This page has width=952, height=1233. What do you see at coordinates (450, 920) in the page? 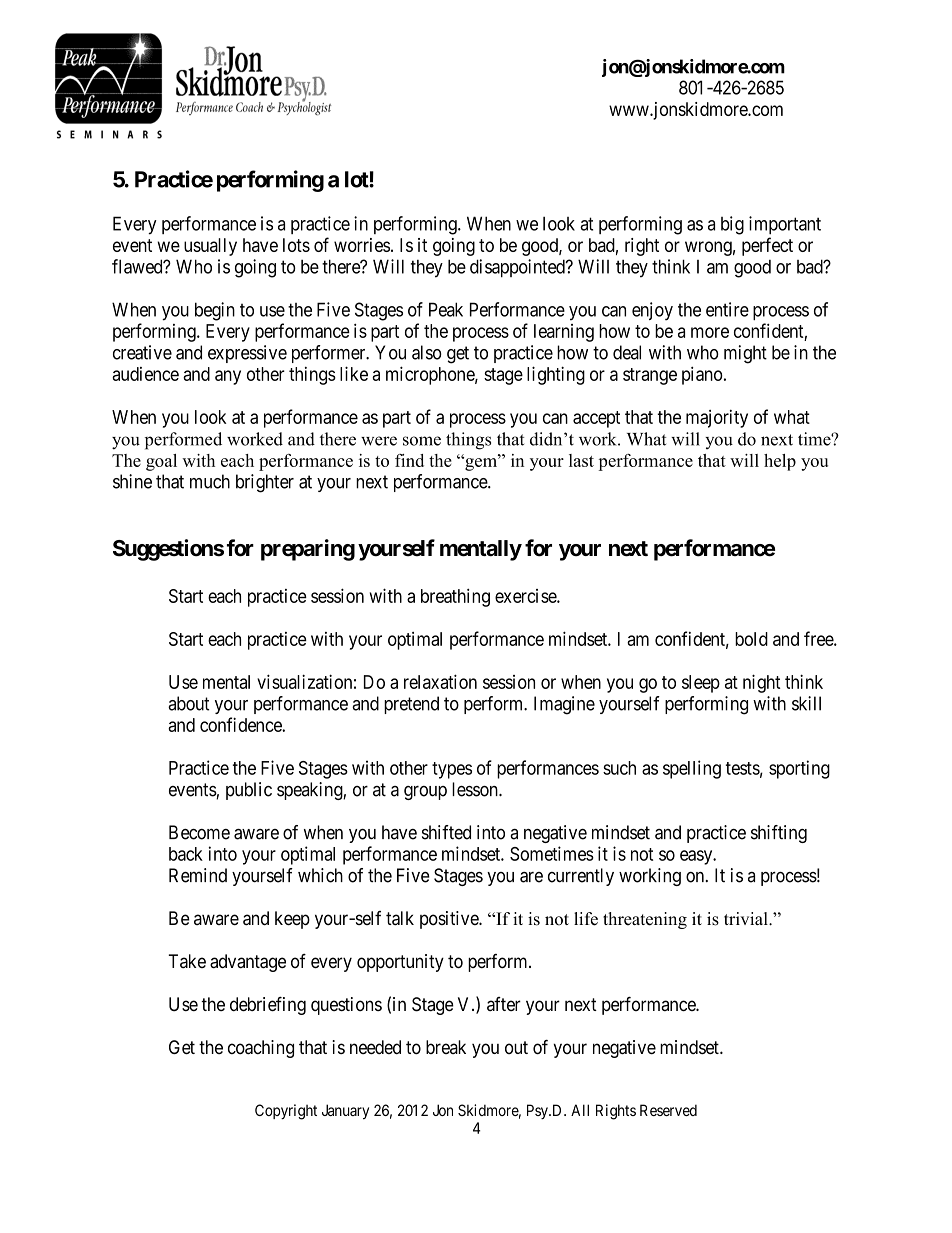
I see `positive` at bounding box center [450, 920].
